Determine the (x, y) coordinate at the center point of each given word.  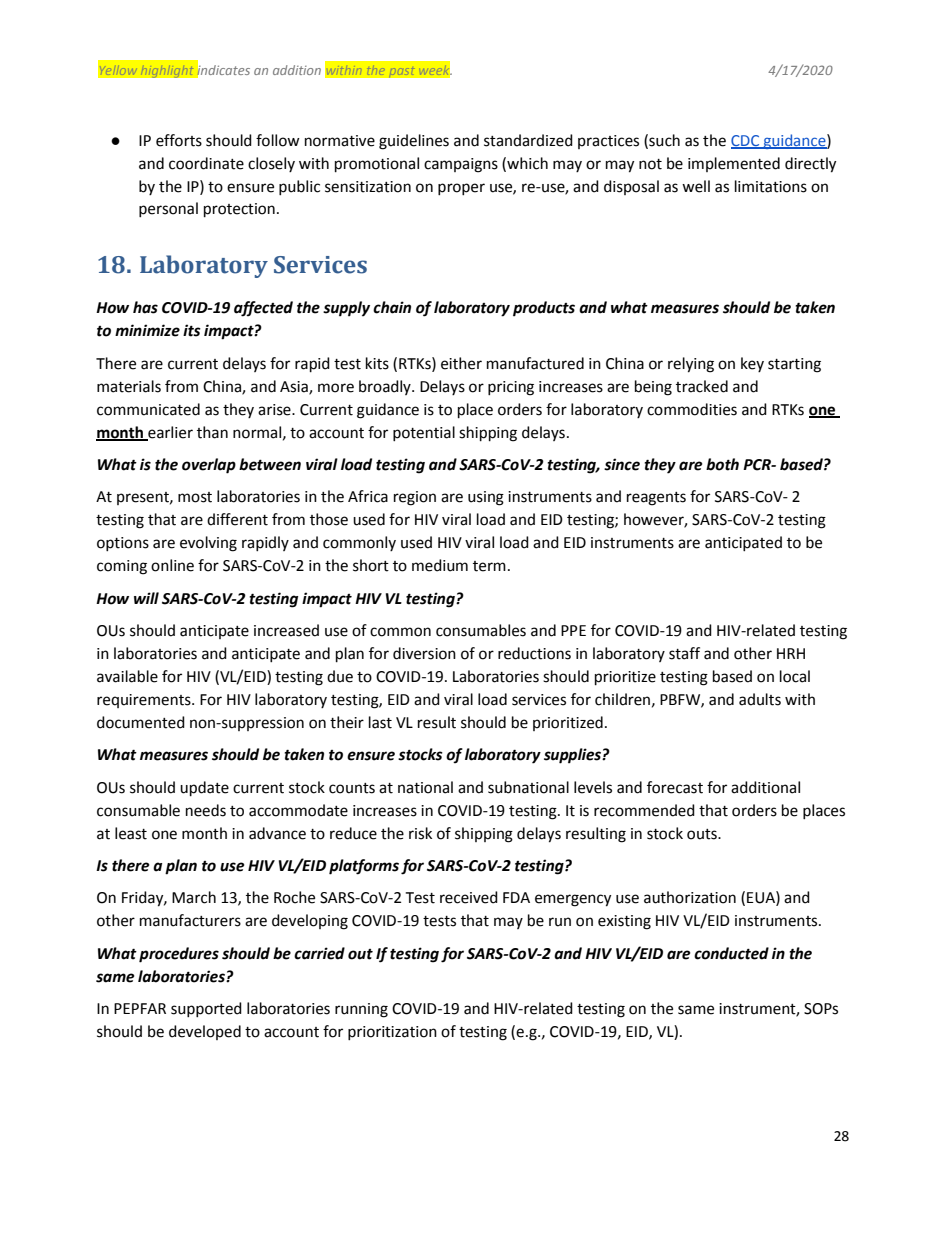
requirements (145, 701)
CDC (746, 141)
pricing (511, 388)
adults (760, 699)
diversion (424, 653)
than (212, 432)
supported (206, 1009)
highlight (167, 71)
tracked (702, 386)
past (402, 72)
